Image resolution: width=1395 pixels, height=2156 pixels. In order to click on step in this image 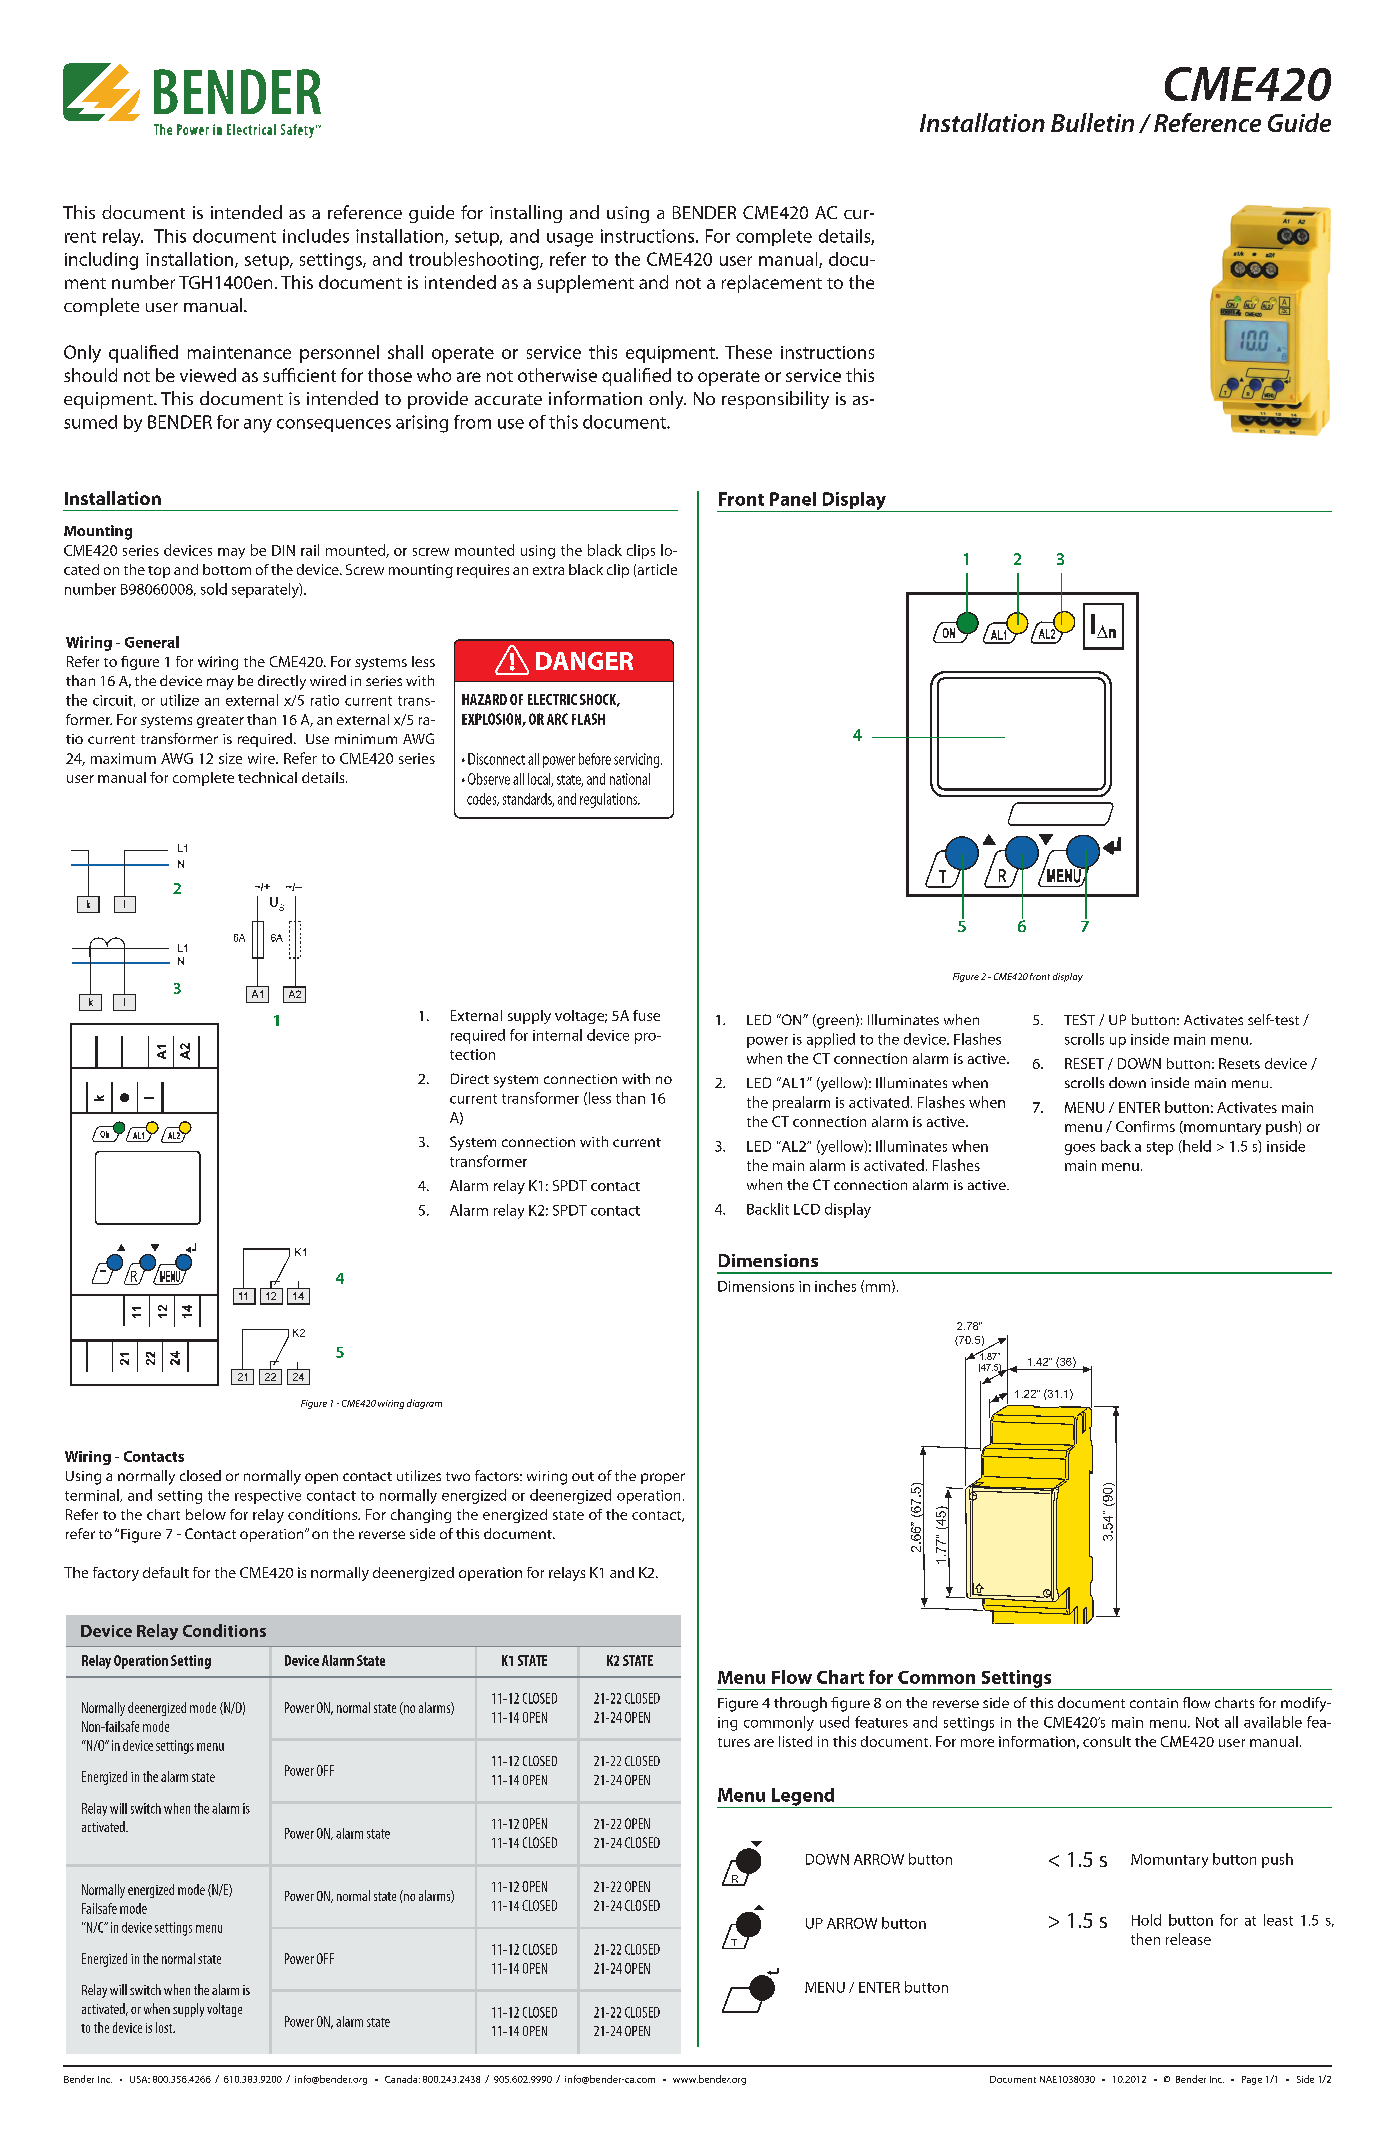, I will do `click(1160, 1148)`.
